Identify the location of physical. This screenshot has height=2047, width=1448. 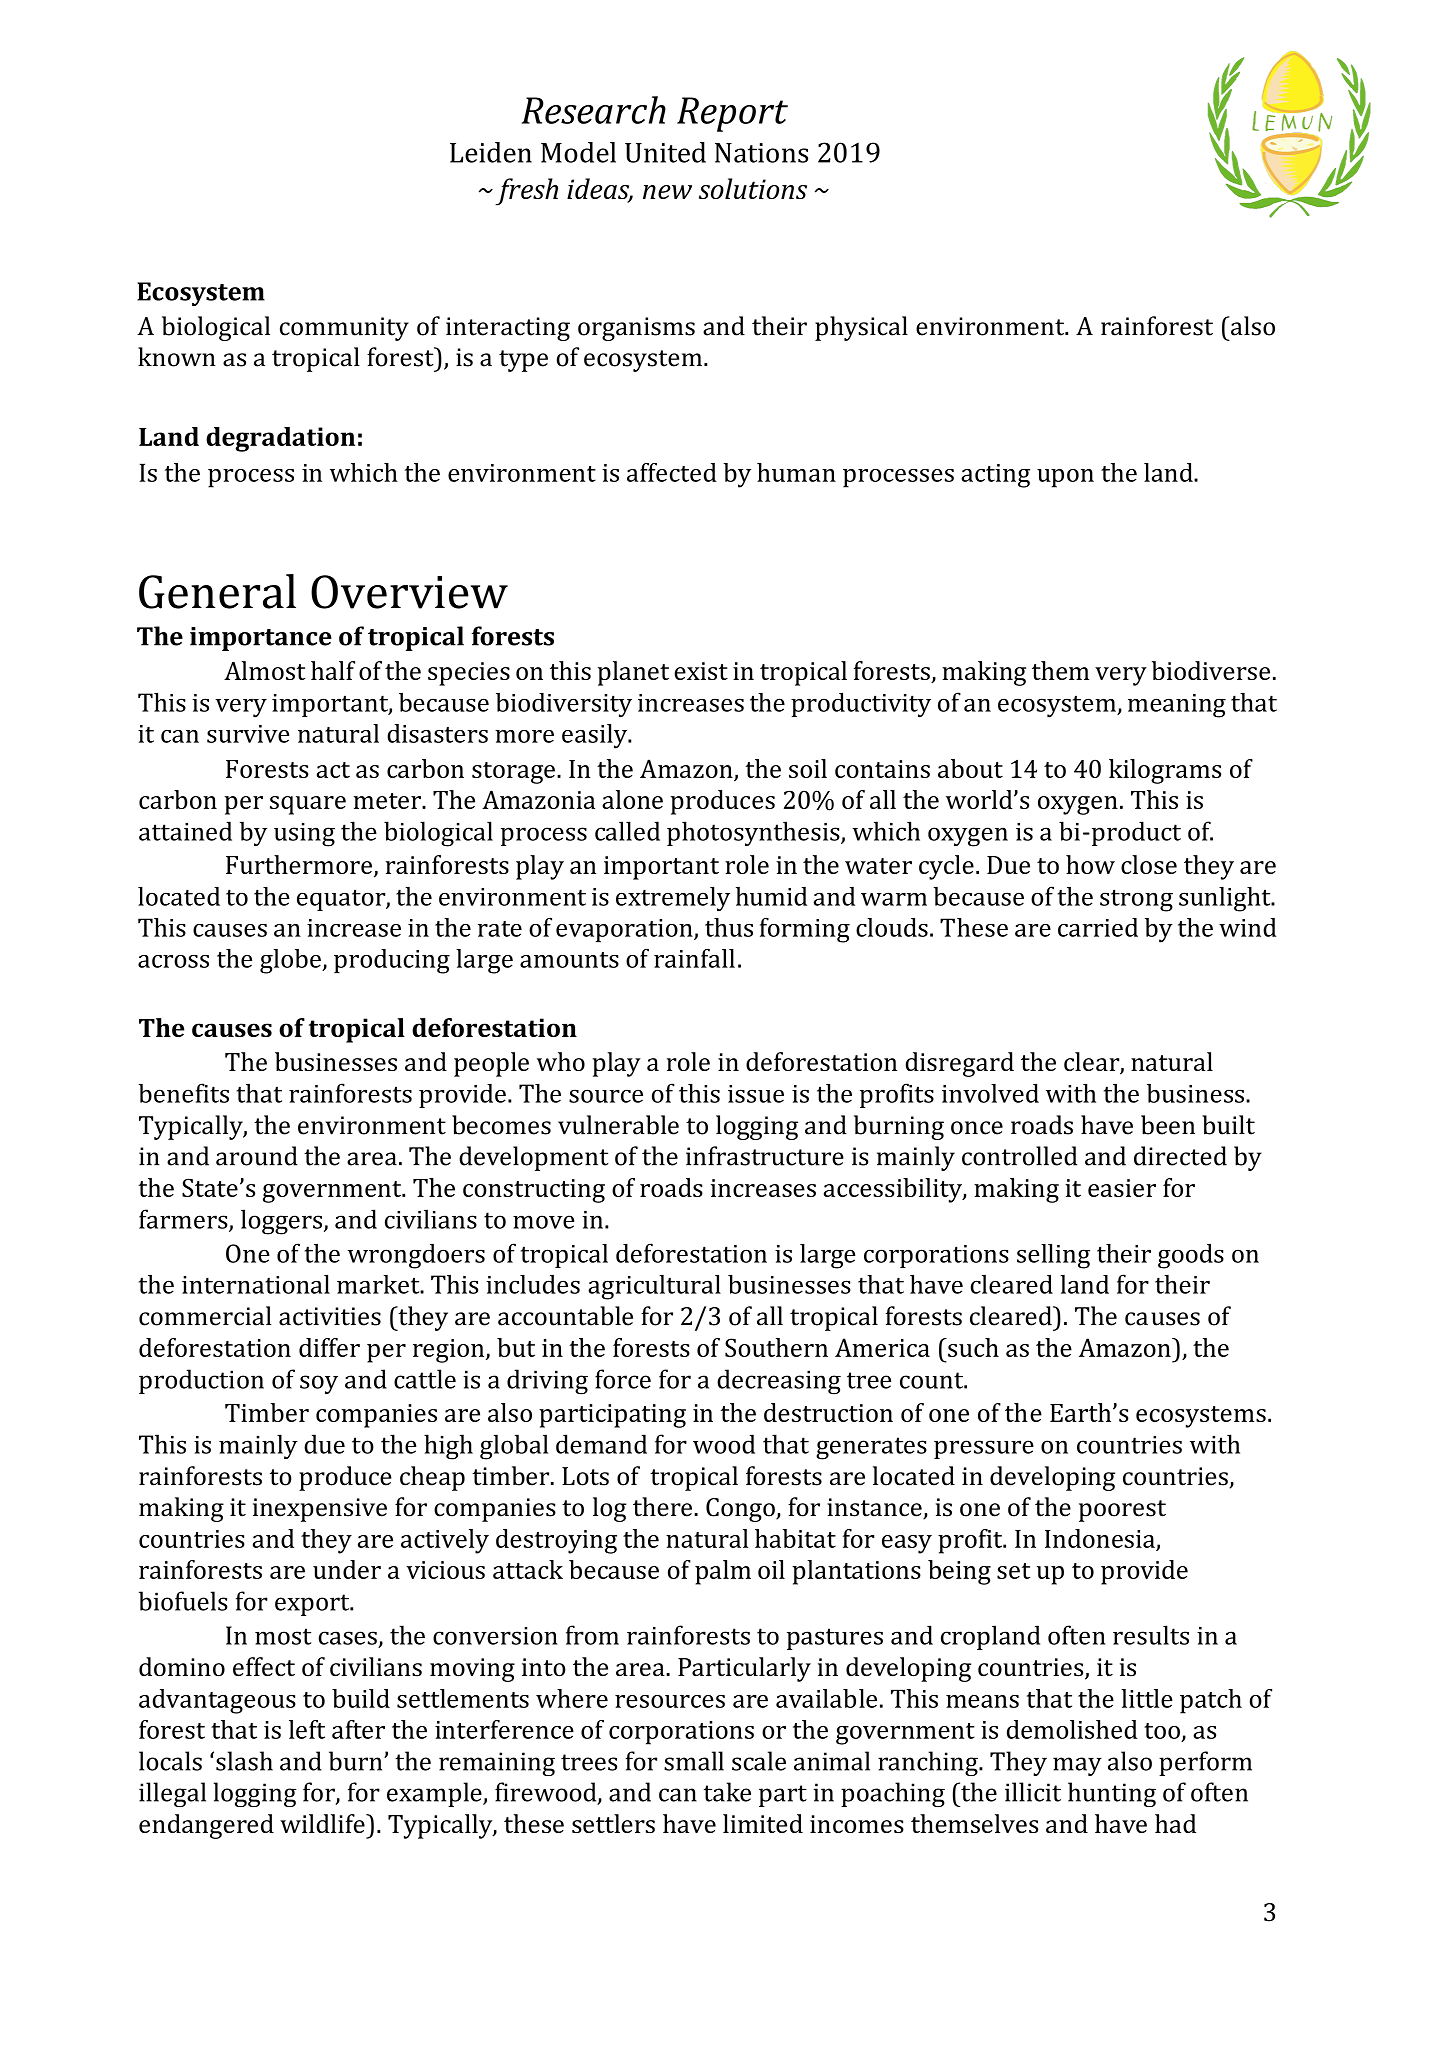
(861, 328).
